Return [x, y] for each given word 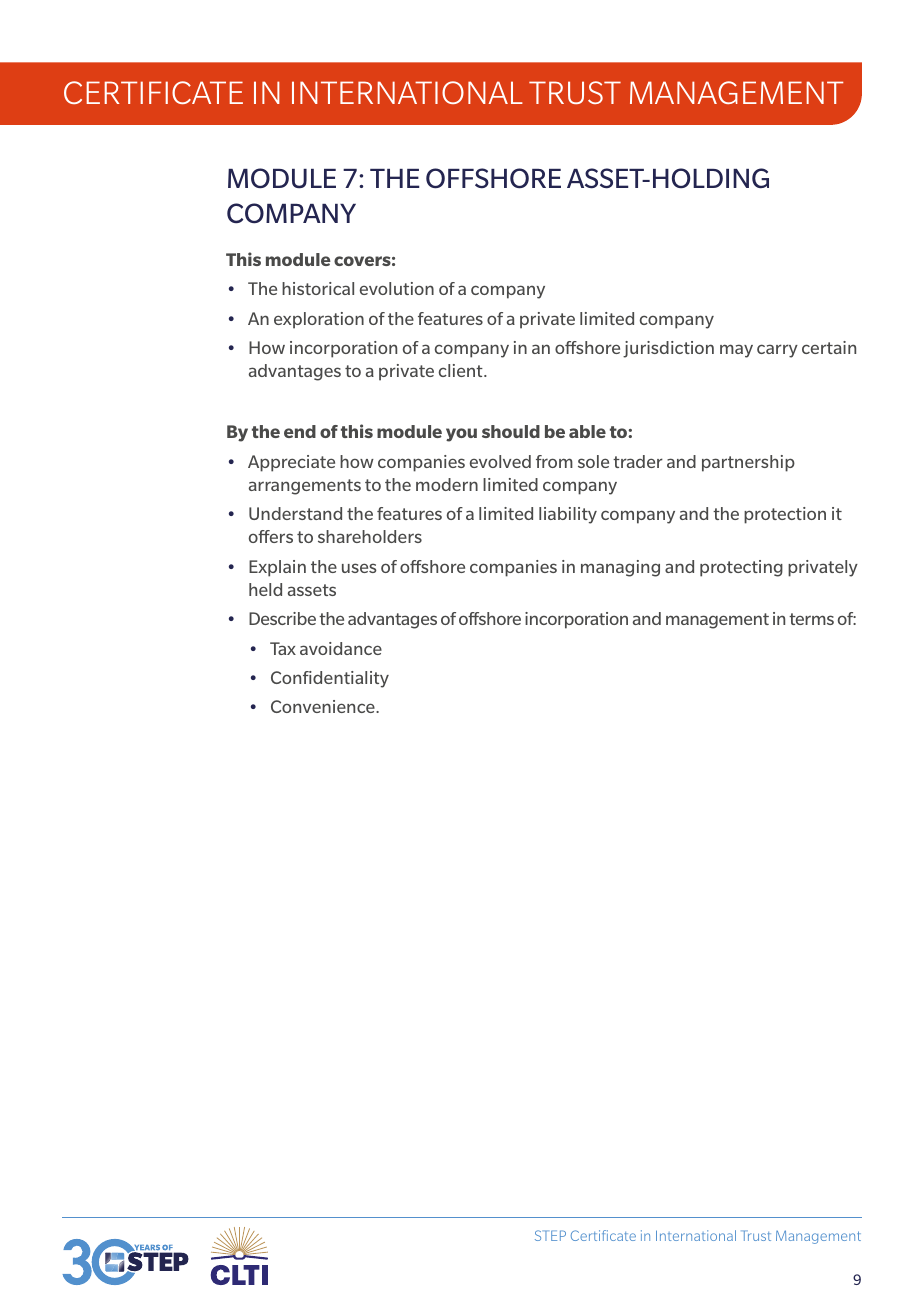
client [461, 370]
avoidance [341, 648]
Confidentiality [330, 679]
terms [811, 619]
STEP [550, 1235]
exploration [319, 320]
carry [777, 351]
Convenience [324, 706]
